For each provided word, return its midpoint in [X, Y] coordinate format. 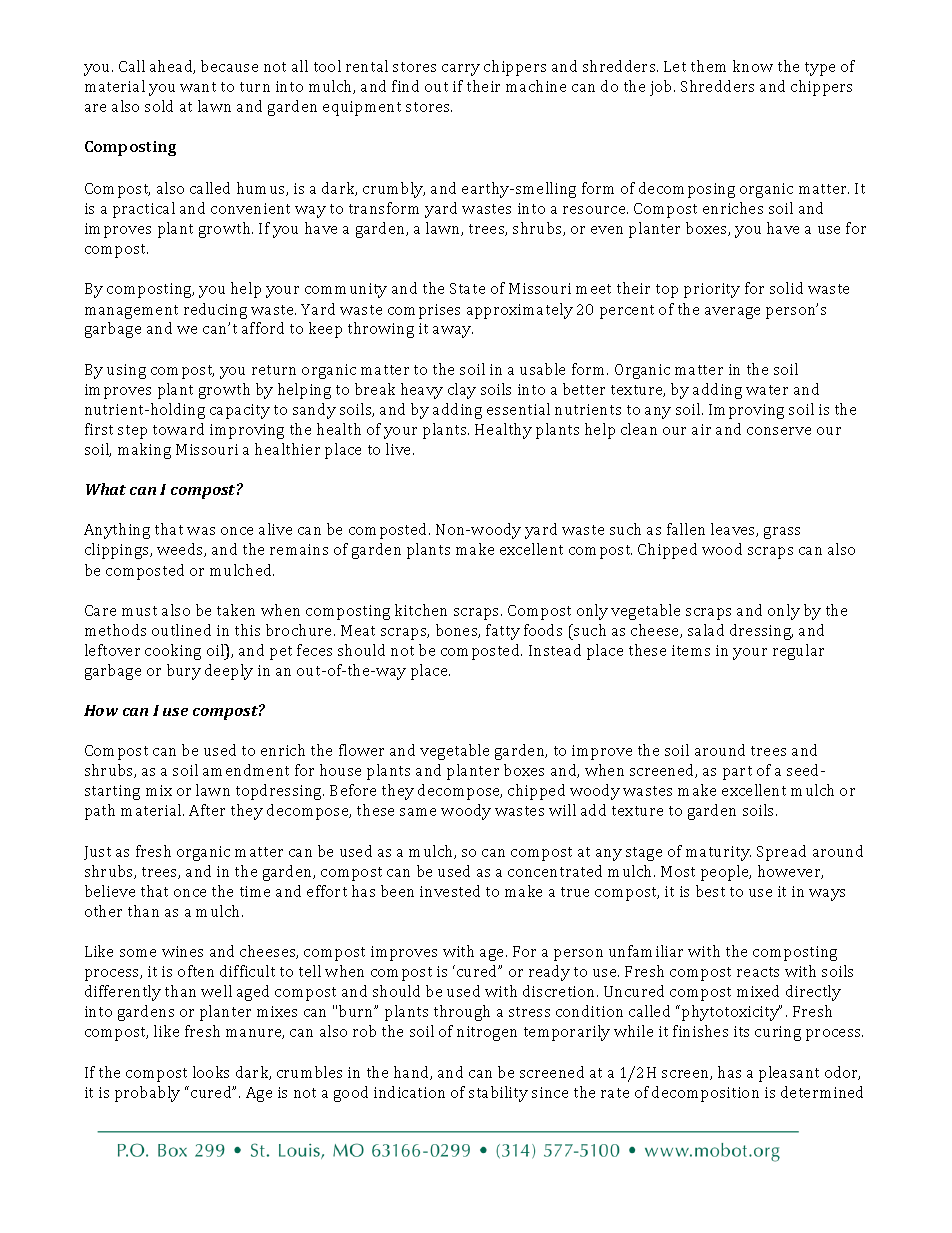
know [753, 66]
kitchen [421, 610]
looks [211, 1072]
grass [782, 533]
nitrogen [487, 1033]
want [198, 87]
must [139, 611]
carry [461, 70]
